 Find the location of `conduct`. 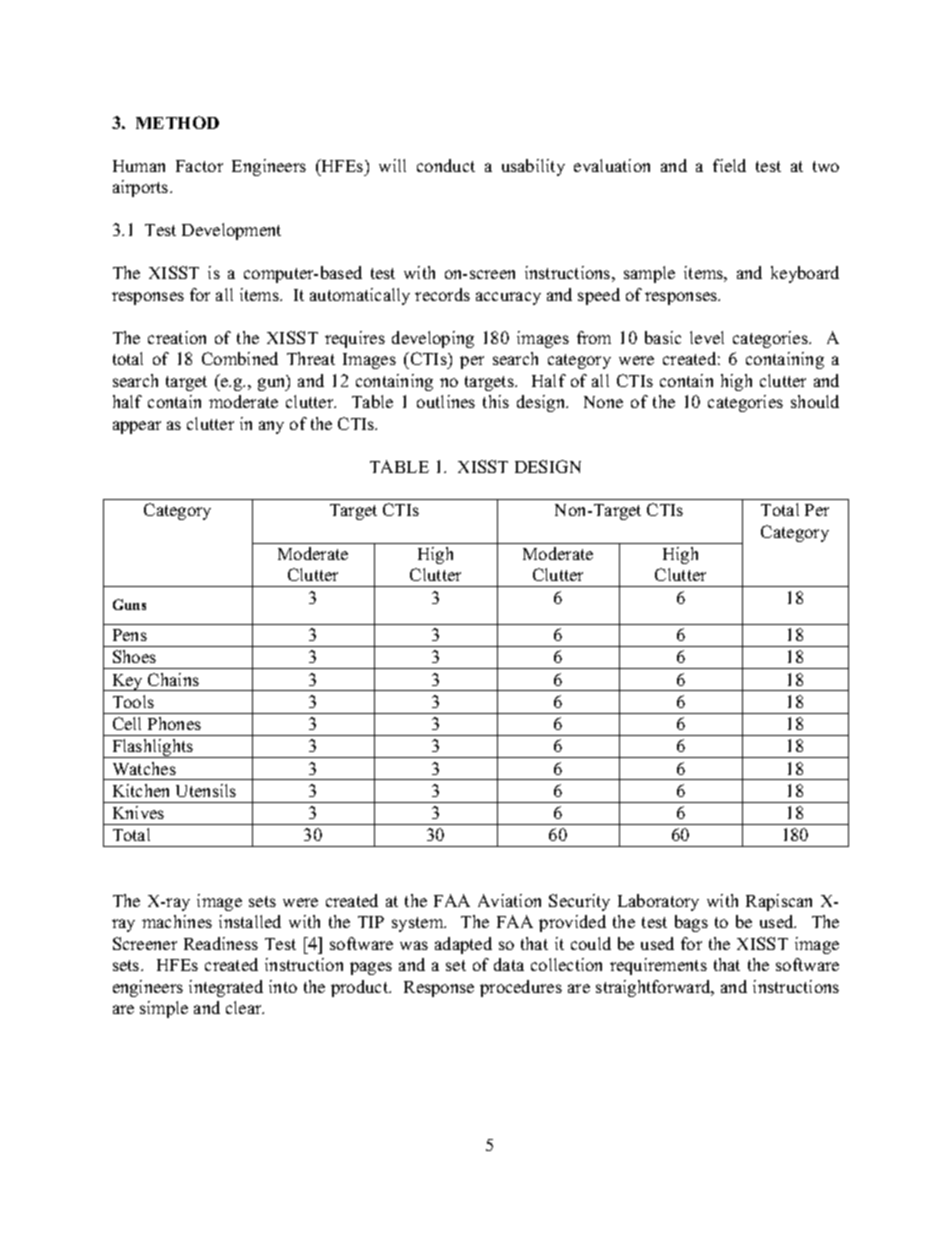

conduct is located at coordinates (446, 165).
